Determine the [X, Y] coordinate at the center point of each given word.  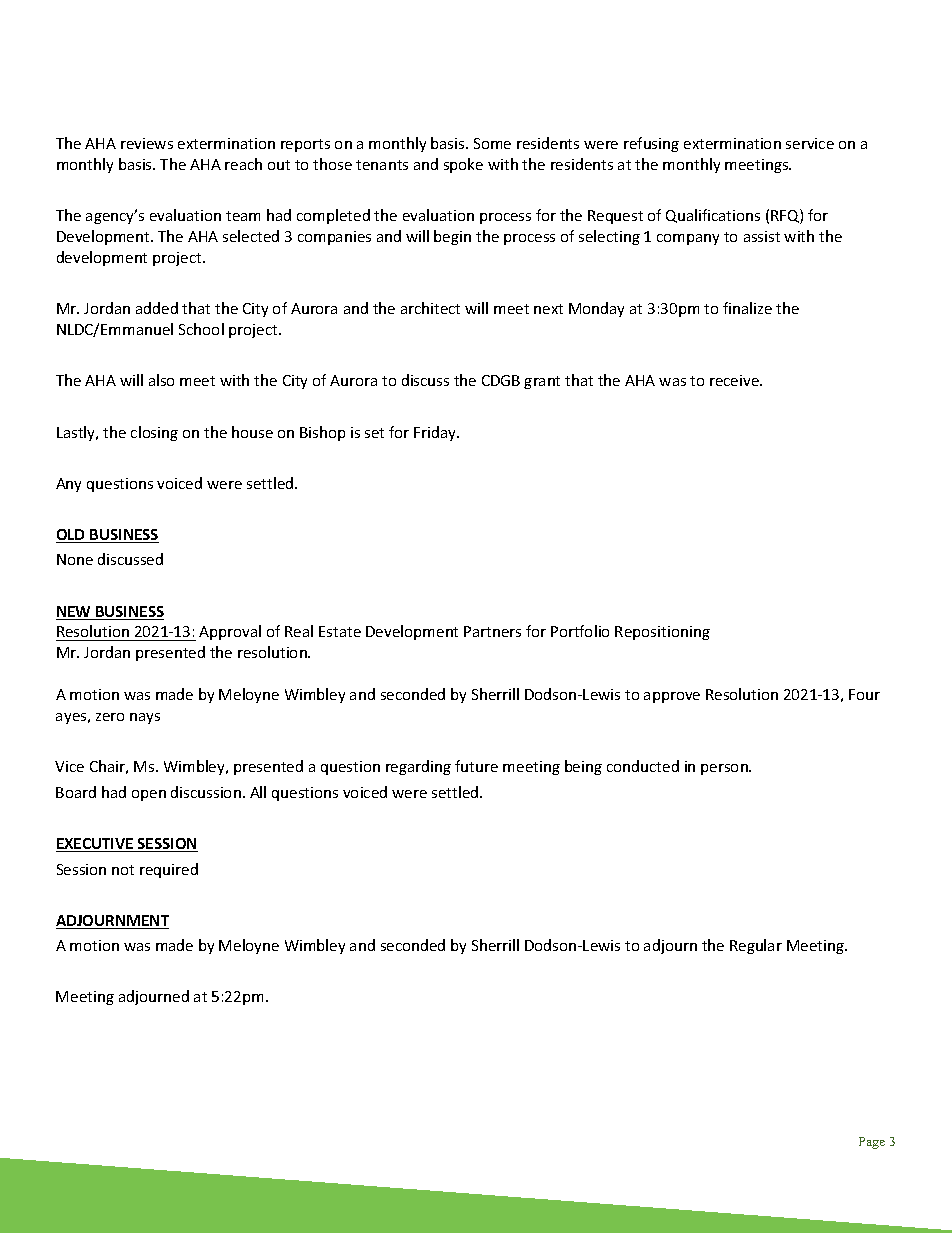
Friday [436, 433]
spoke [463, 165]
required [169, 870]
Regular [756, 946]
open [149, 795]
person [725, 769]
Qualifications [713, 216]
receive [735, 380]
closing [154, 433]
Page [872, 1143]
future [476, 766]
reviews [147, 143]
